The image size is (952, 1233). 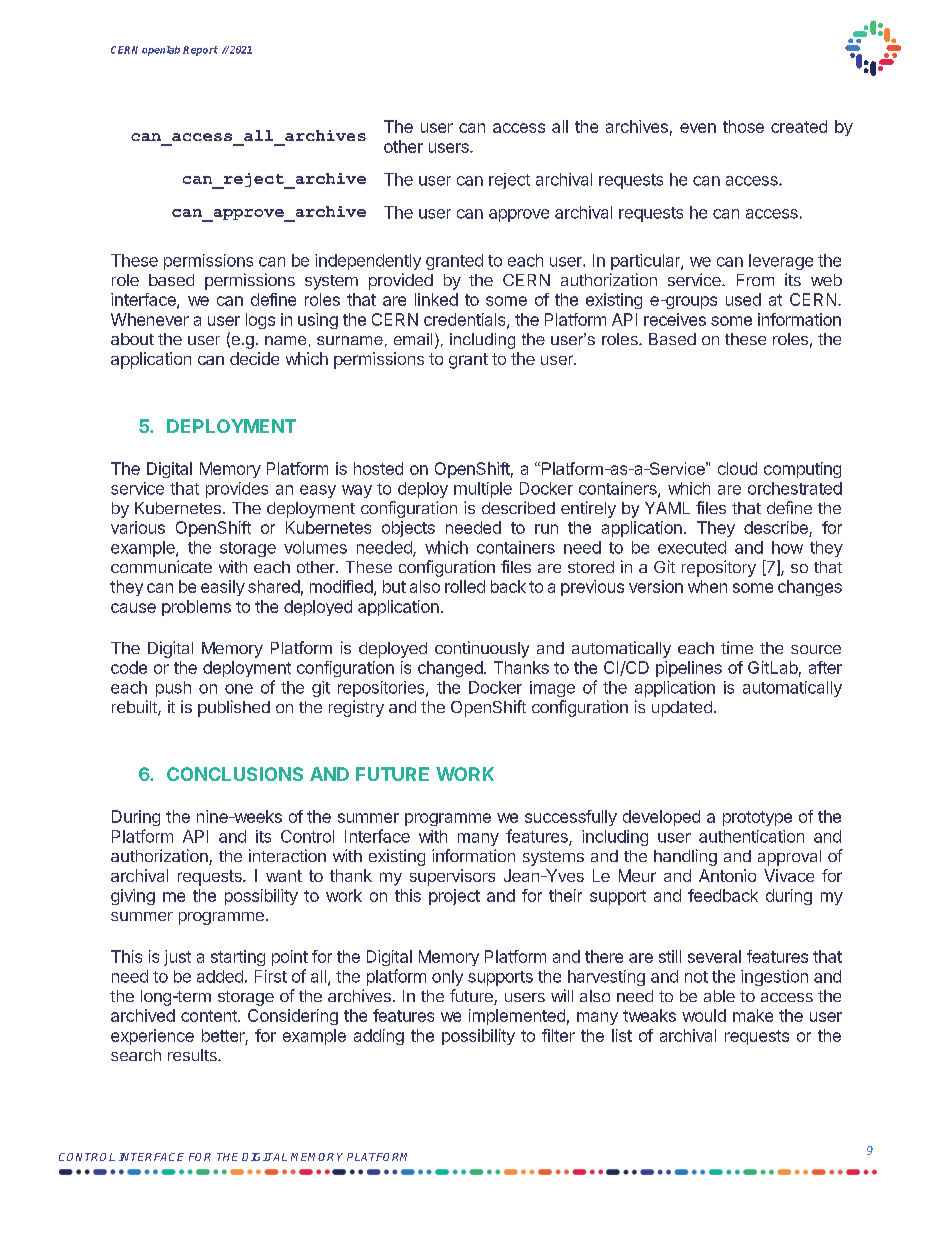 What do you see at coordinates (682, 709) in the document?
I see `updated` at bounding box center [682, 709].
